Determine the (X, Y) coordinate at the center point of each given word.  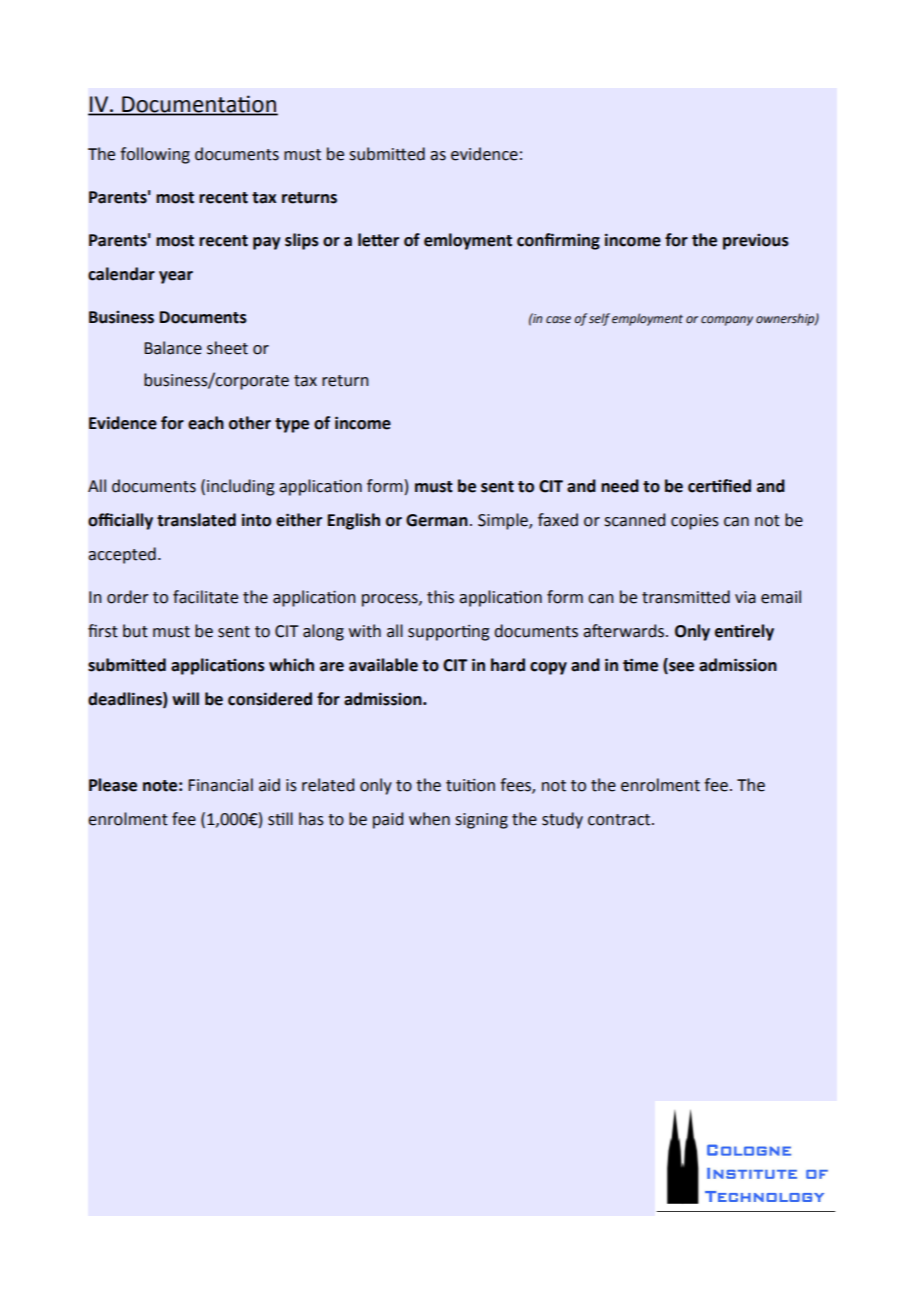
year (176, 277)
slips (302, 241)
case (558, 320)
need (620, 486)
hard (508, 665)
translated (196, 520)
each (206, 423)
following (155, 155)
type (292, 425)
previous (756, 242)
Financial (220, 785)
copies (695, 522)
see (680, 668)
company (727, 321)
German (437, 520)
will (185, 698)
